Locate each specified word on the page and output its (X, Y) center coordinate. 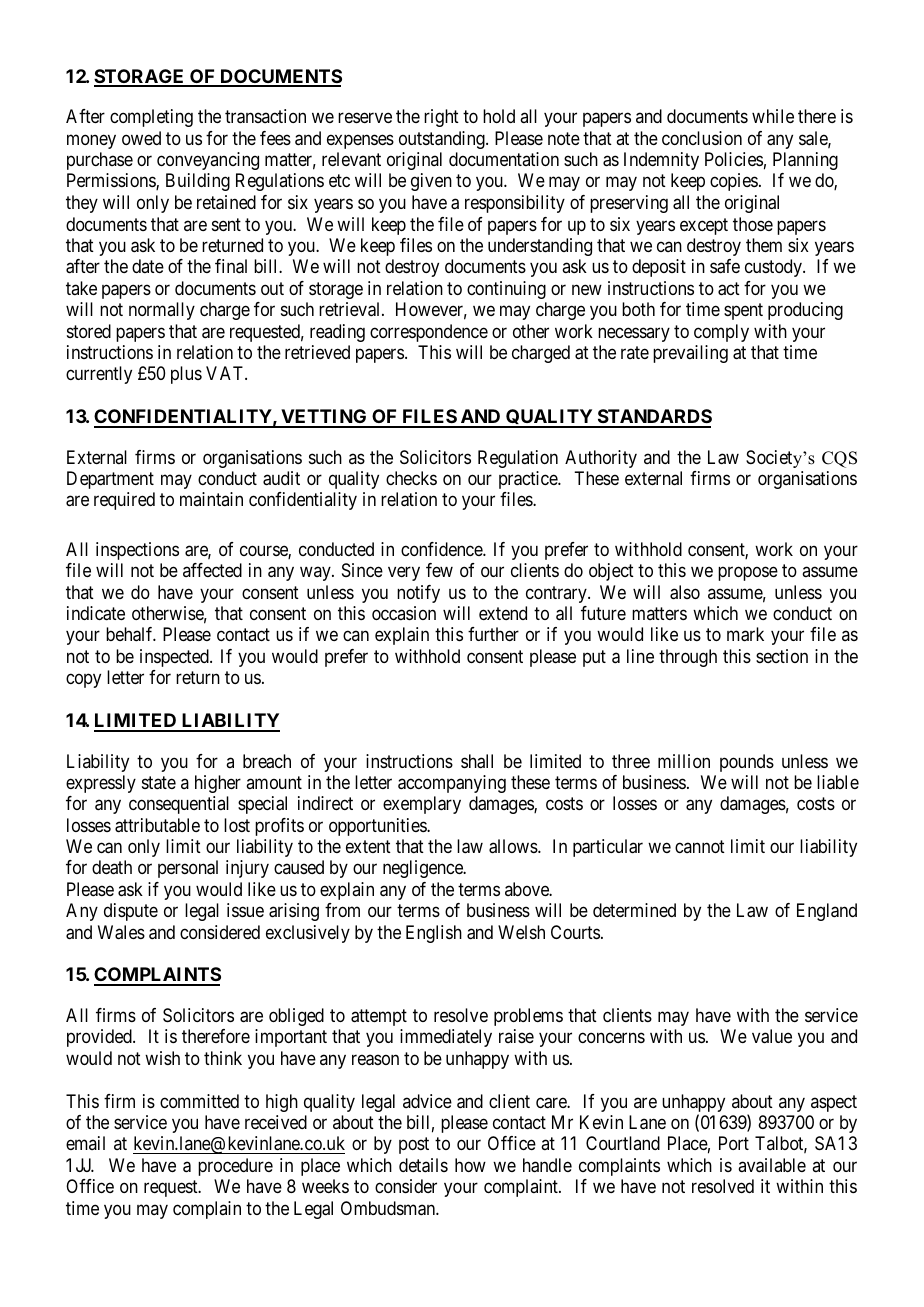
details (423, 1165)
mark (745, 634)
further (493, 634)
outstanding (443, 140)
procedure (235, 1167)
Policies (734, 159)
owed (141, 138)
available (772, 1165)
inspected (175, 658)
